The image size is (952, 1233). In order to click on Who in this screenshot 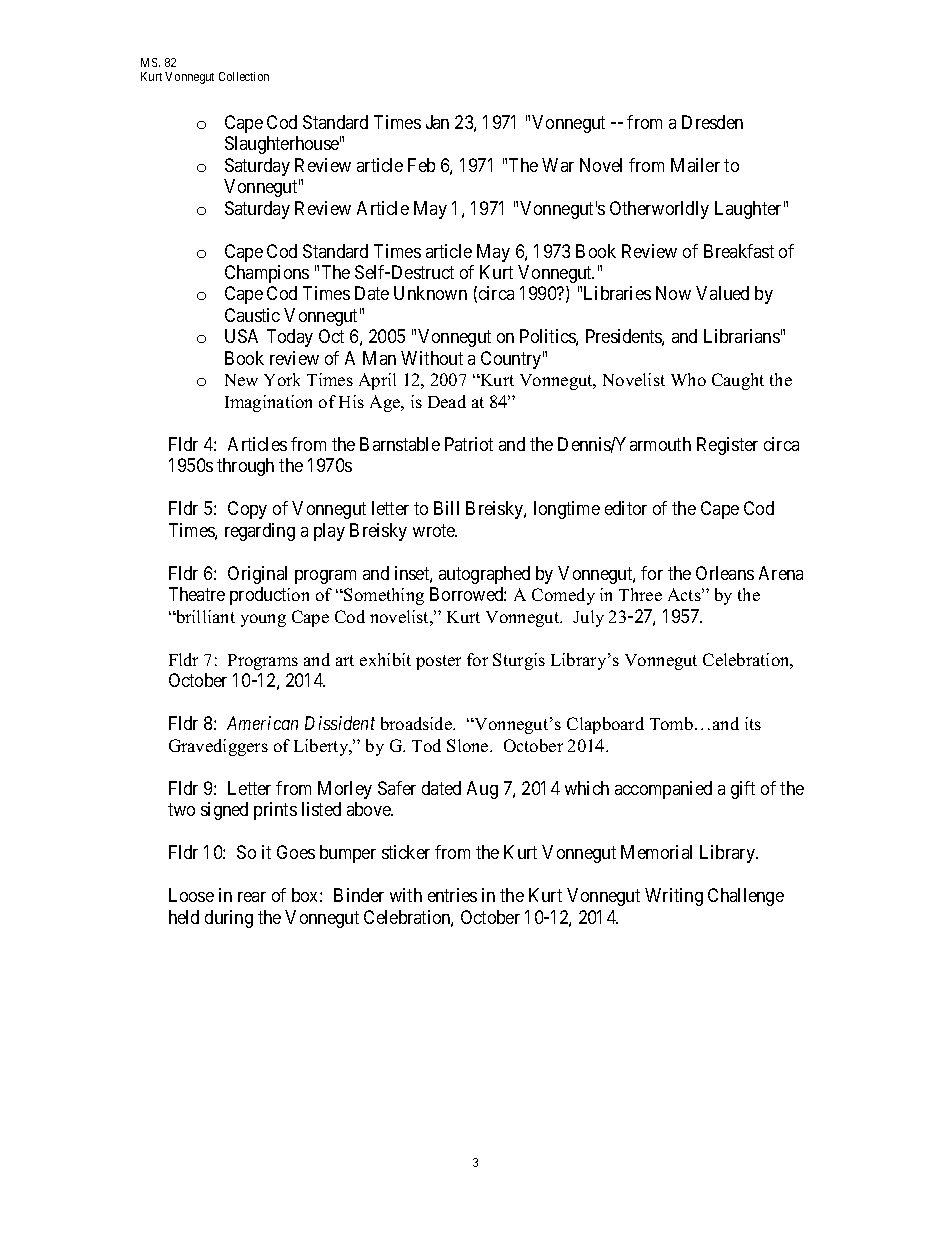, I will do `click(688, 379)`.
